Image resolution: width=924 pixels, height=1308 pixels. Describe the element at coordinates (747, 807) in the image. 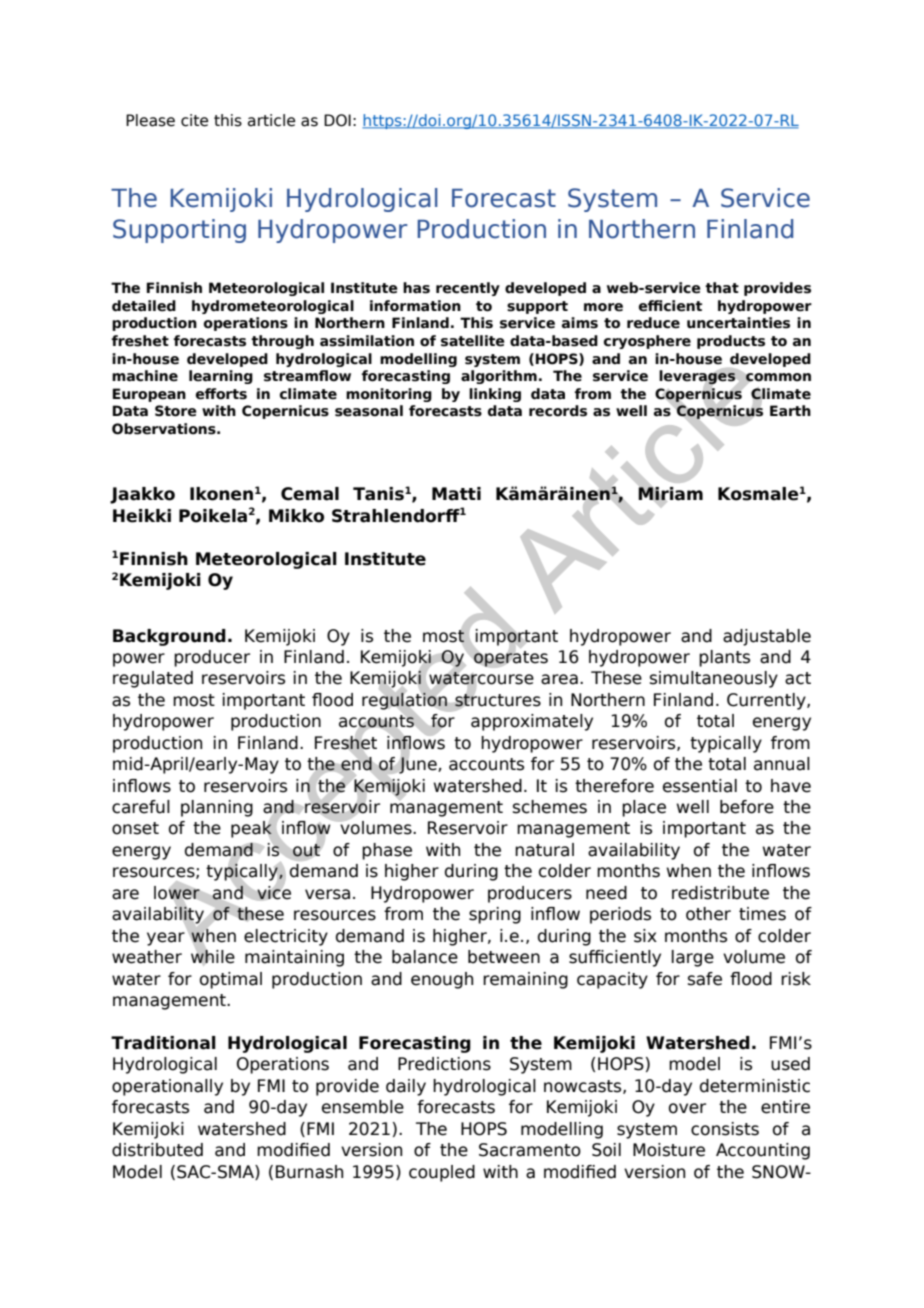

I see `before` at that location.
